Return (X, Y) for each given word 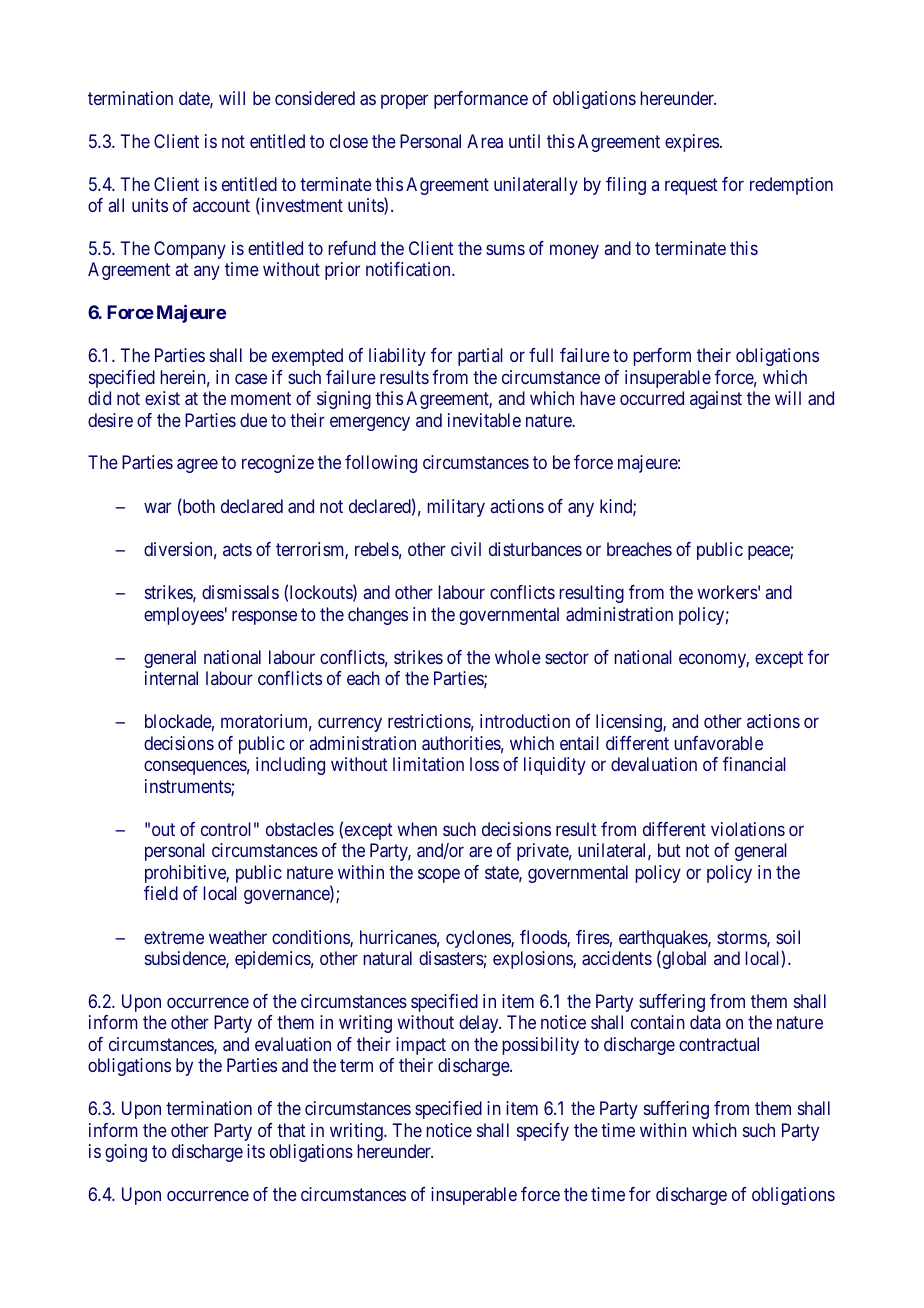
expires (692, 143)
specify (543, 1132)
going (126, 1153)
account (221, 205)
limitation (428, 764)
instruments (188, 787)
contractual (719, 1044)
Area (485, 141)
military (456, 508)
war (157, 507)
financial (754, 764)
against (716, 400)
